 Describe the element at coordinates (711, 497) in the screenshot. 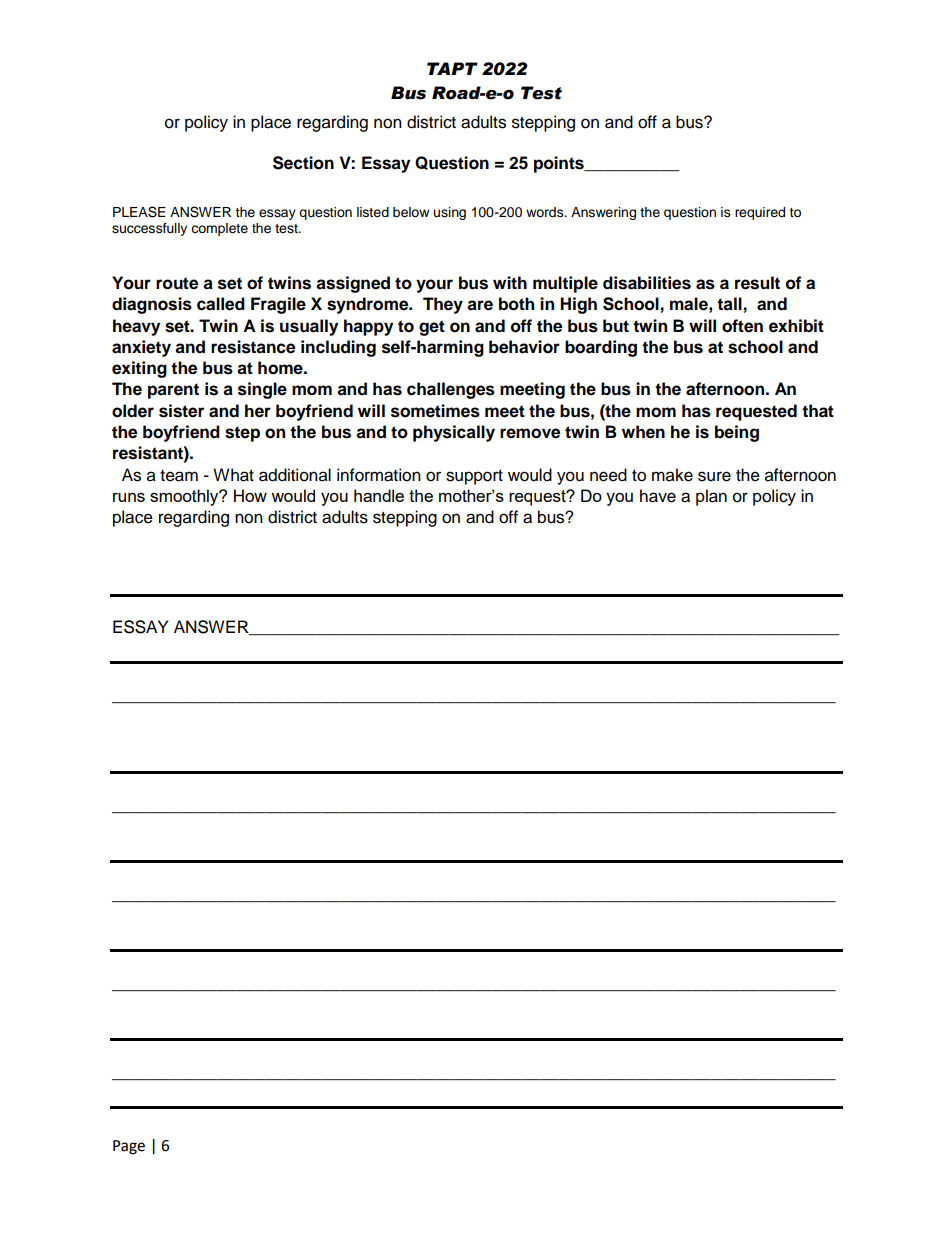

I see `plan` at that location.
